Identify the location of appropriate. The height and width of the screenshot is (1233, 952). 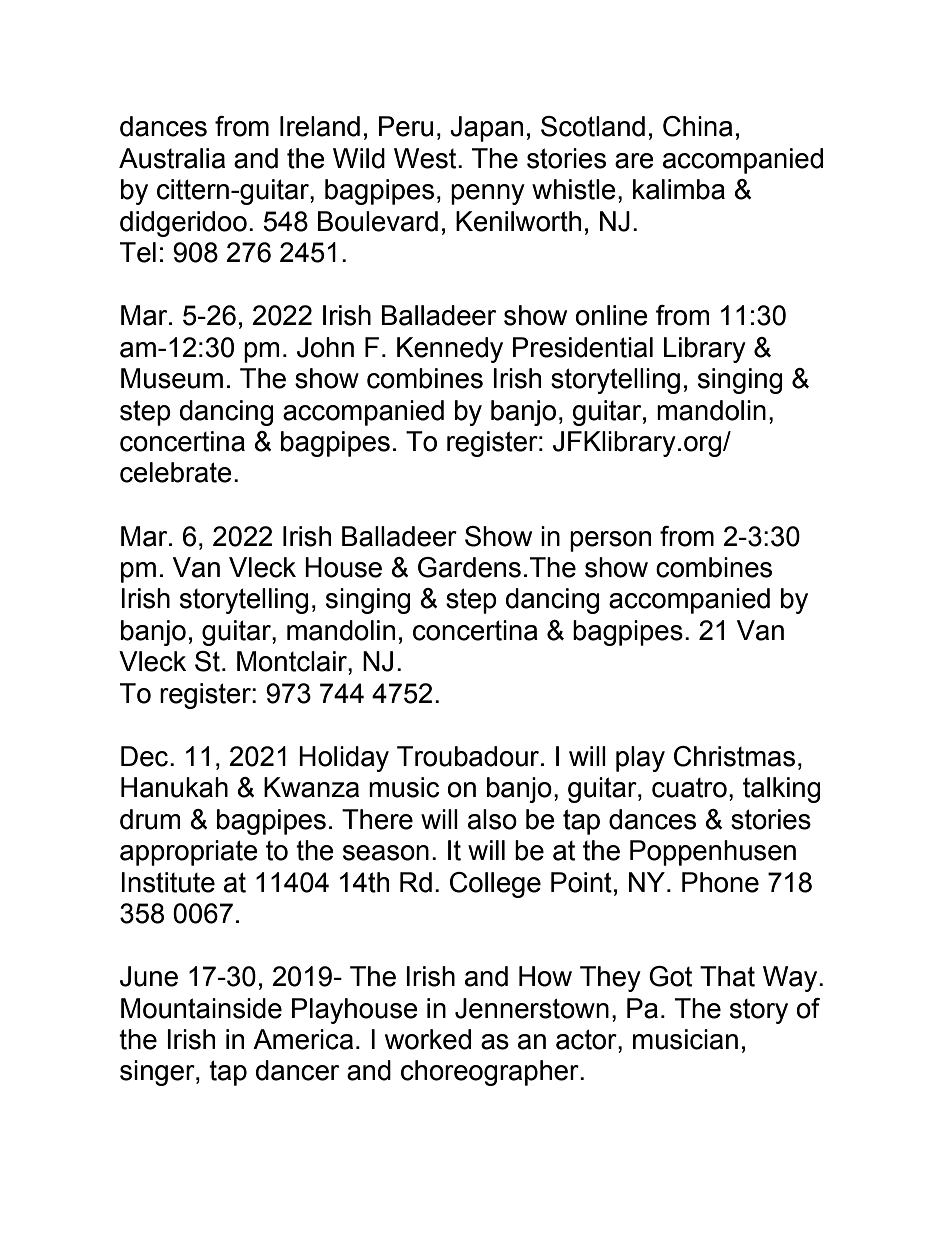
(189, 853).
